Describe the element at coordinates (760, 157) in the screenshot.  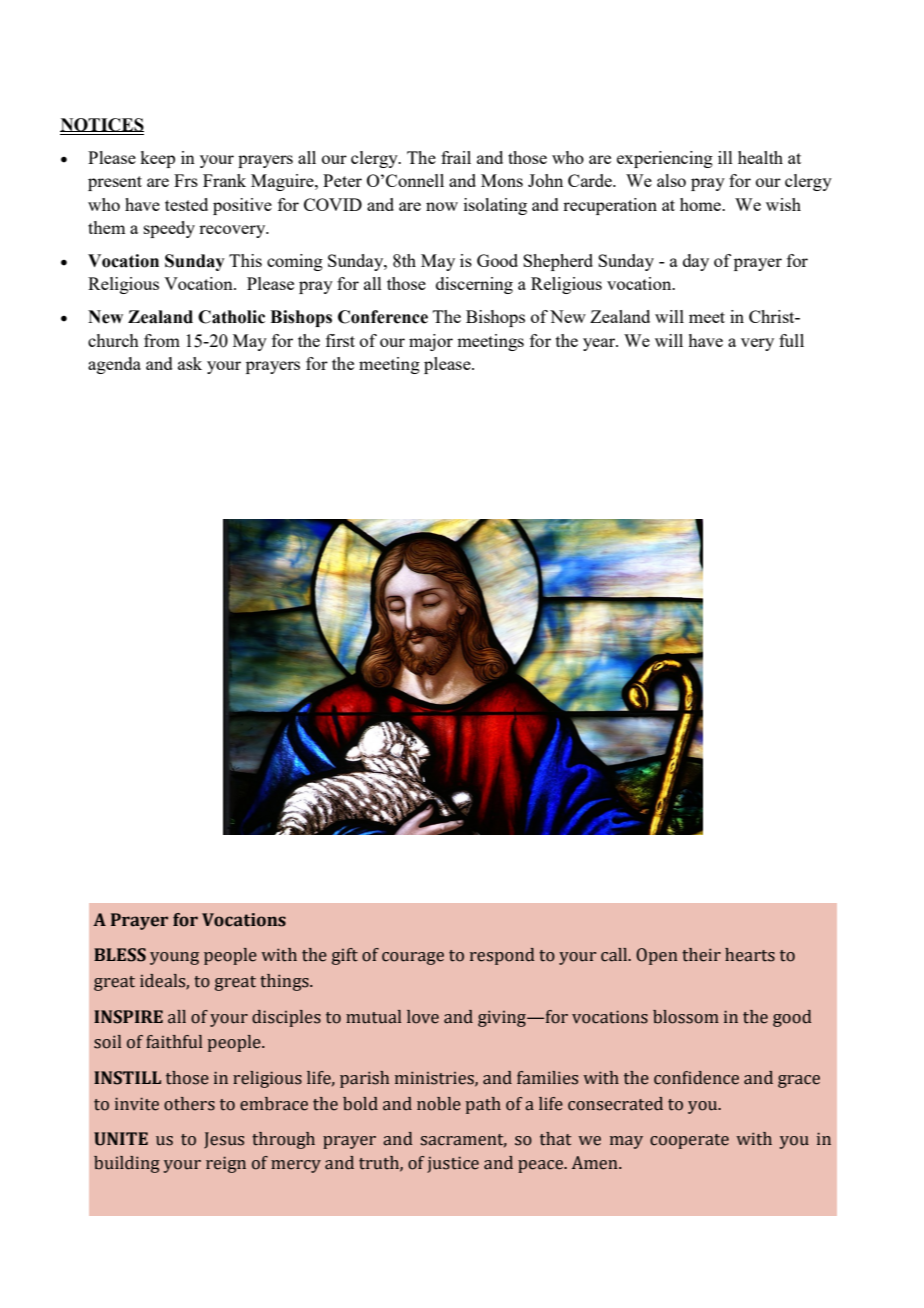
I see `health` at that location.
